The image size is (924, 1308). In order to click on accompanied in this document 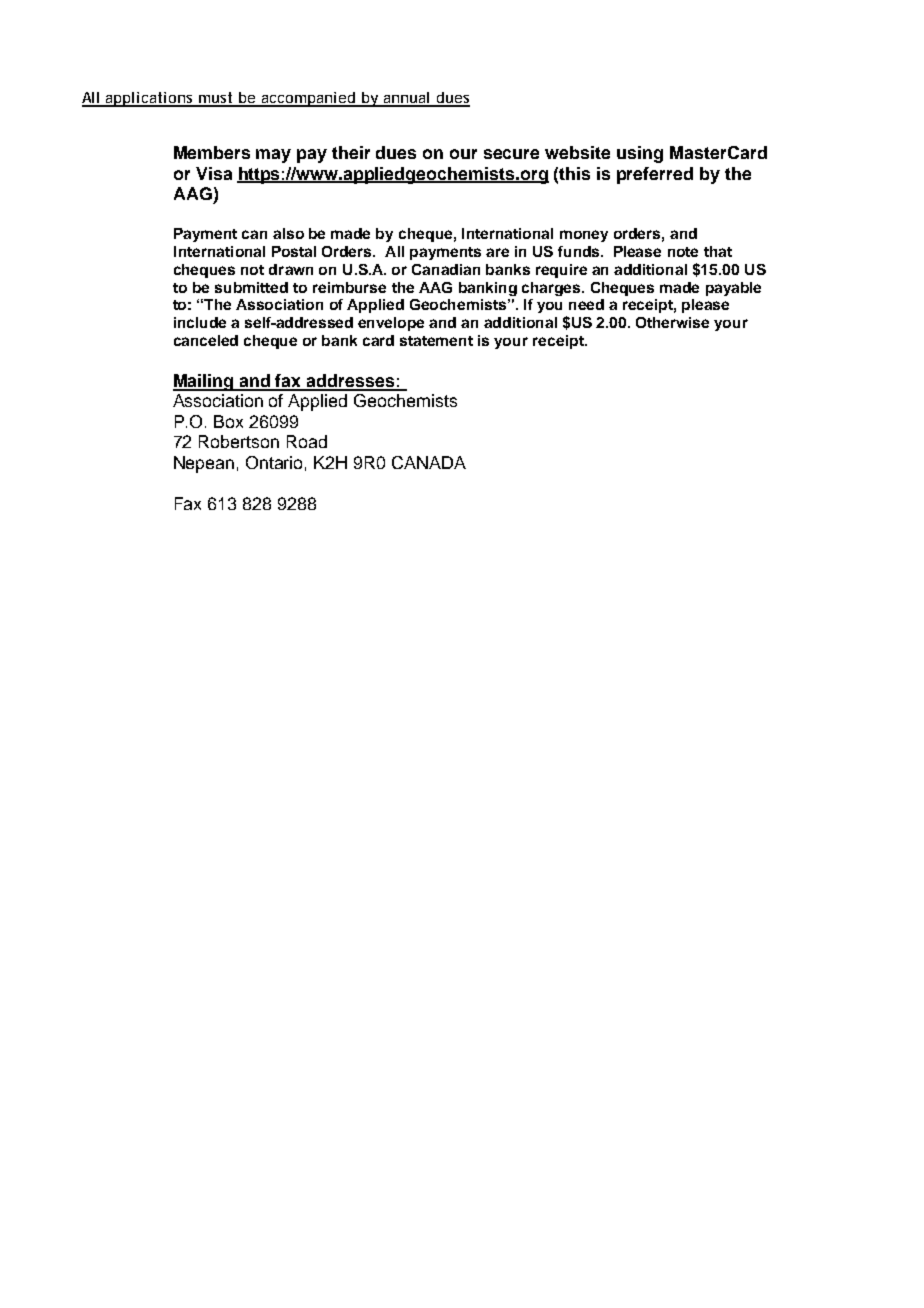, I will do `click(309, 99)`.
